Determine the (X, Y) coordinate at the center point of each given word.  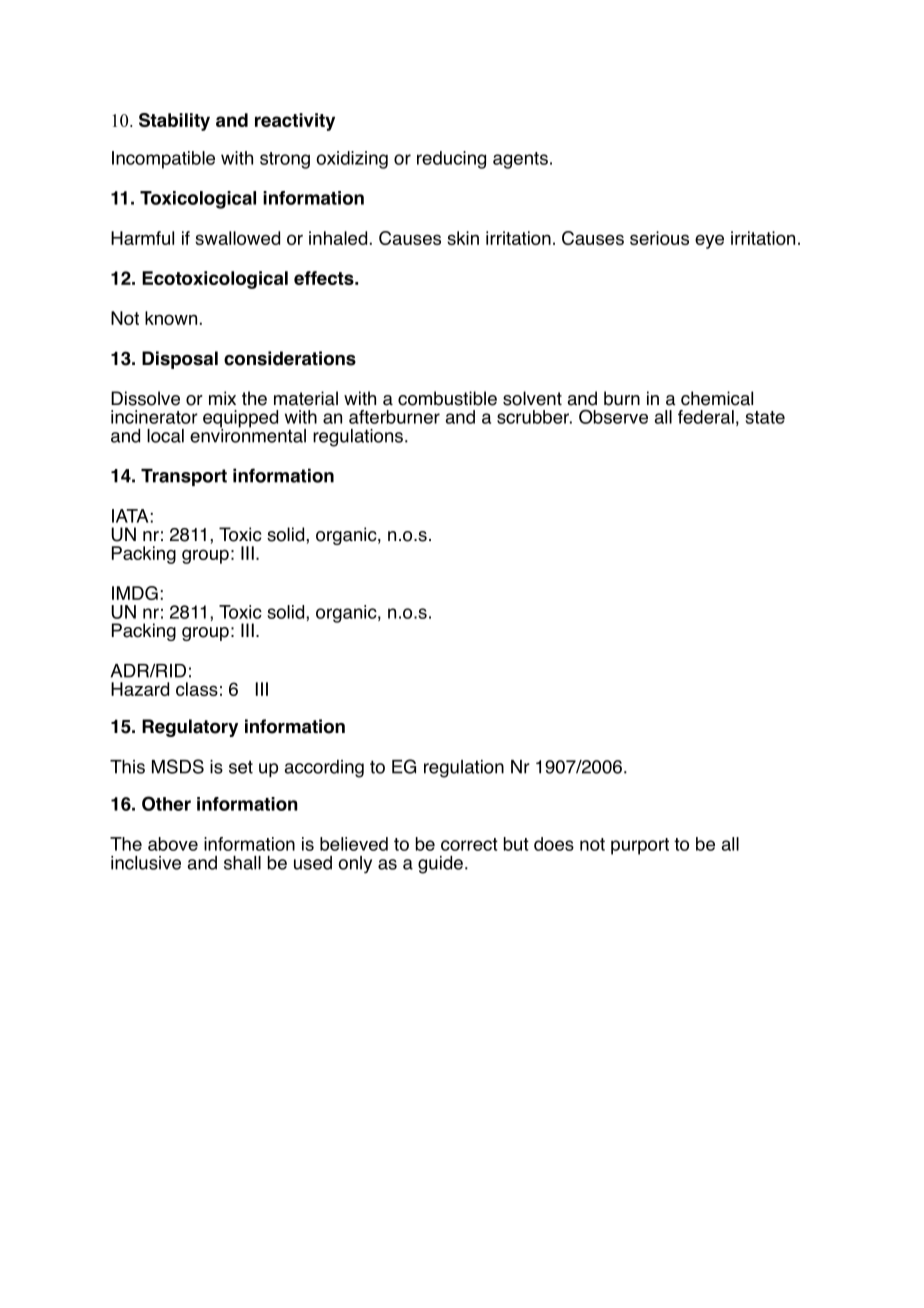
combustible (447, 398)
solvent (532, 398)
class (197, 689)
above (173, 844)
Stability (174, 122)
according (324, 769)
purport (640, 846)
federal (706, 417)
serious (659, 238)
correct (469, 844)
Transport (184, 477)
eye (709, 242)
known (171, 318)
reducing (451, 160)
